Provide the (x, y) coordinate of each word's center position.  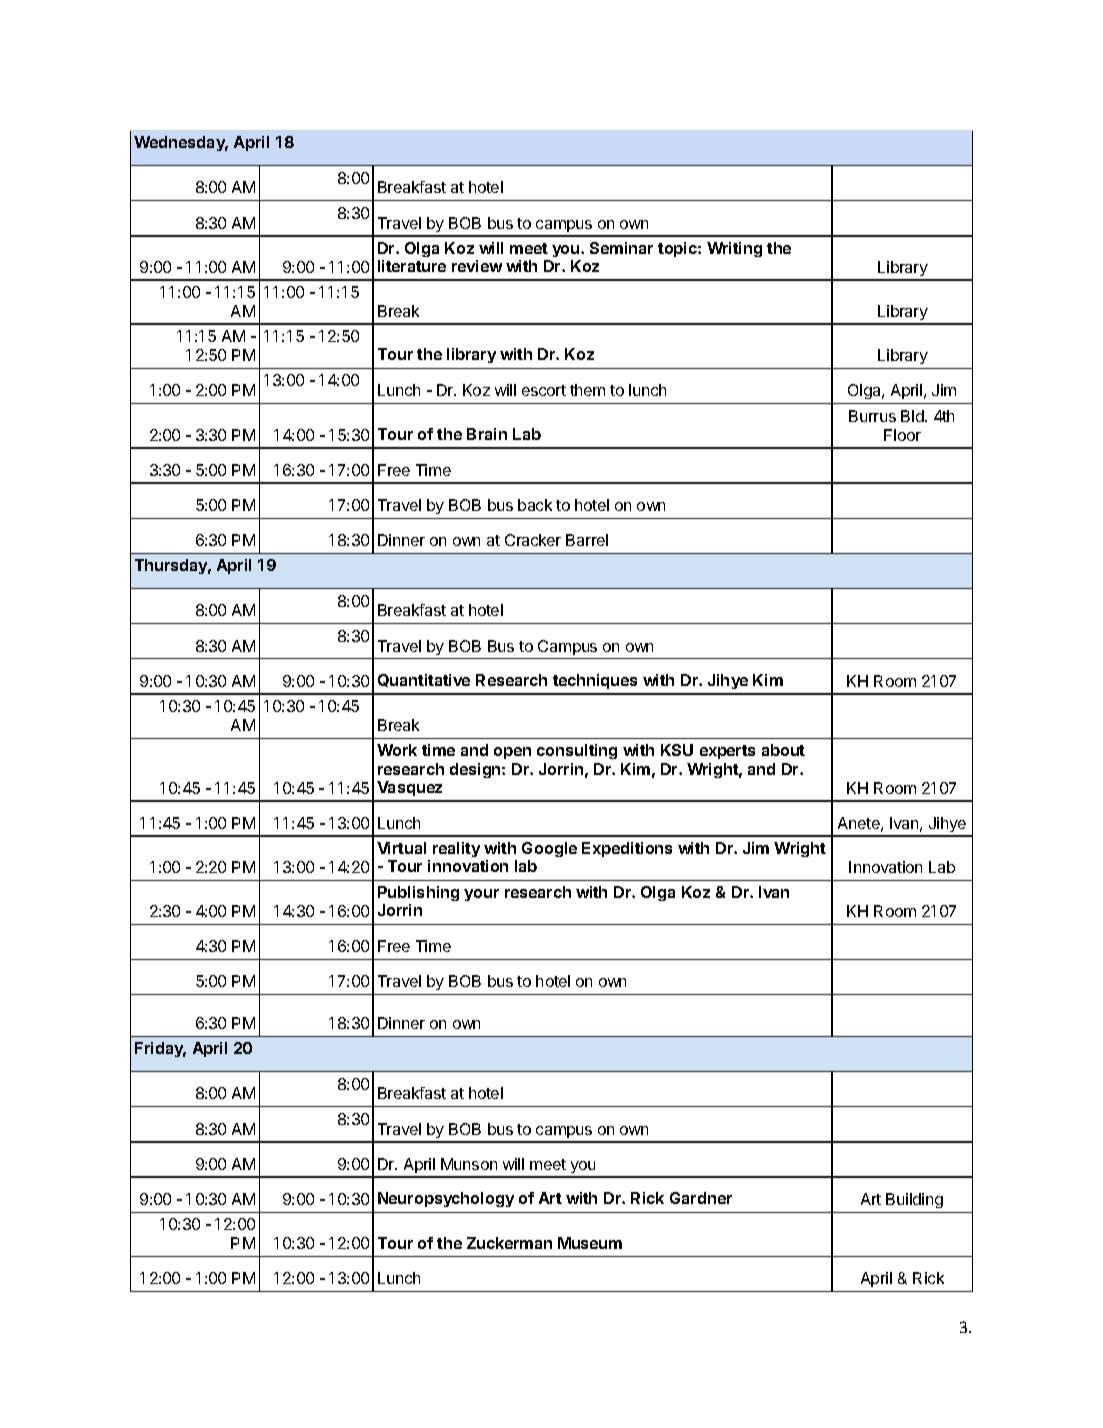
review (477, 266)
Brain (487, 434)
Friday (160, 1049)
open (512, 753)
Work (397, 750)
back (535, 505)
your (481, 895)
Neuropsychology (446, 1199)
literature (412, 266)
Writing (734, 249)
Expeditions (627, 849)
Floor (902, 435)
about (783, 750)
